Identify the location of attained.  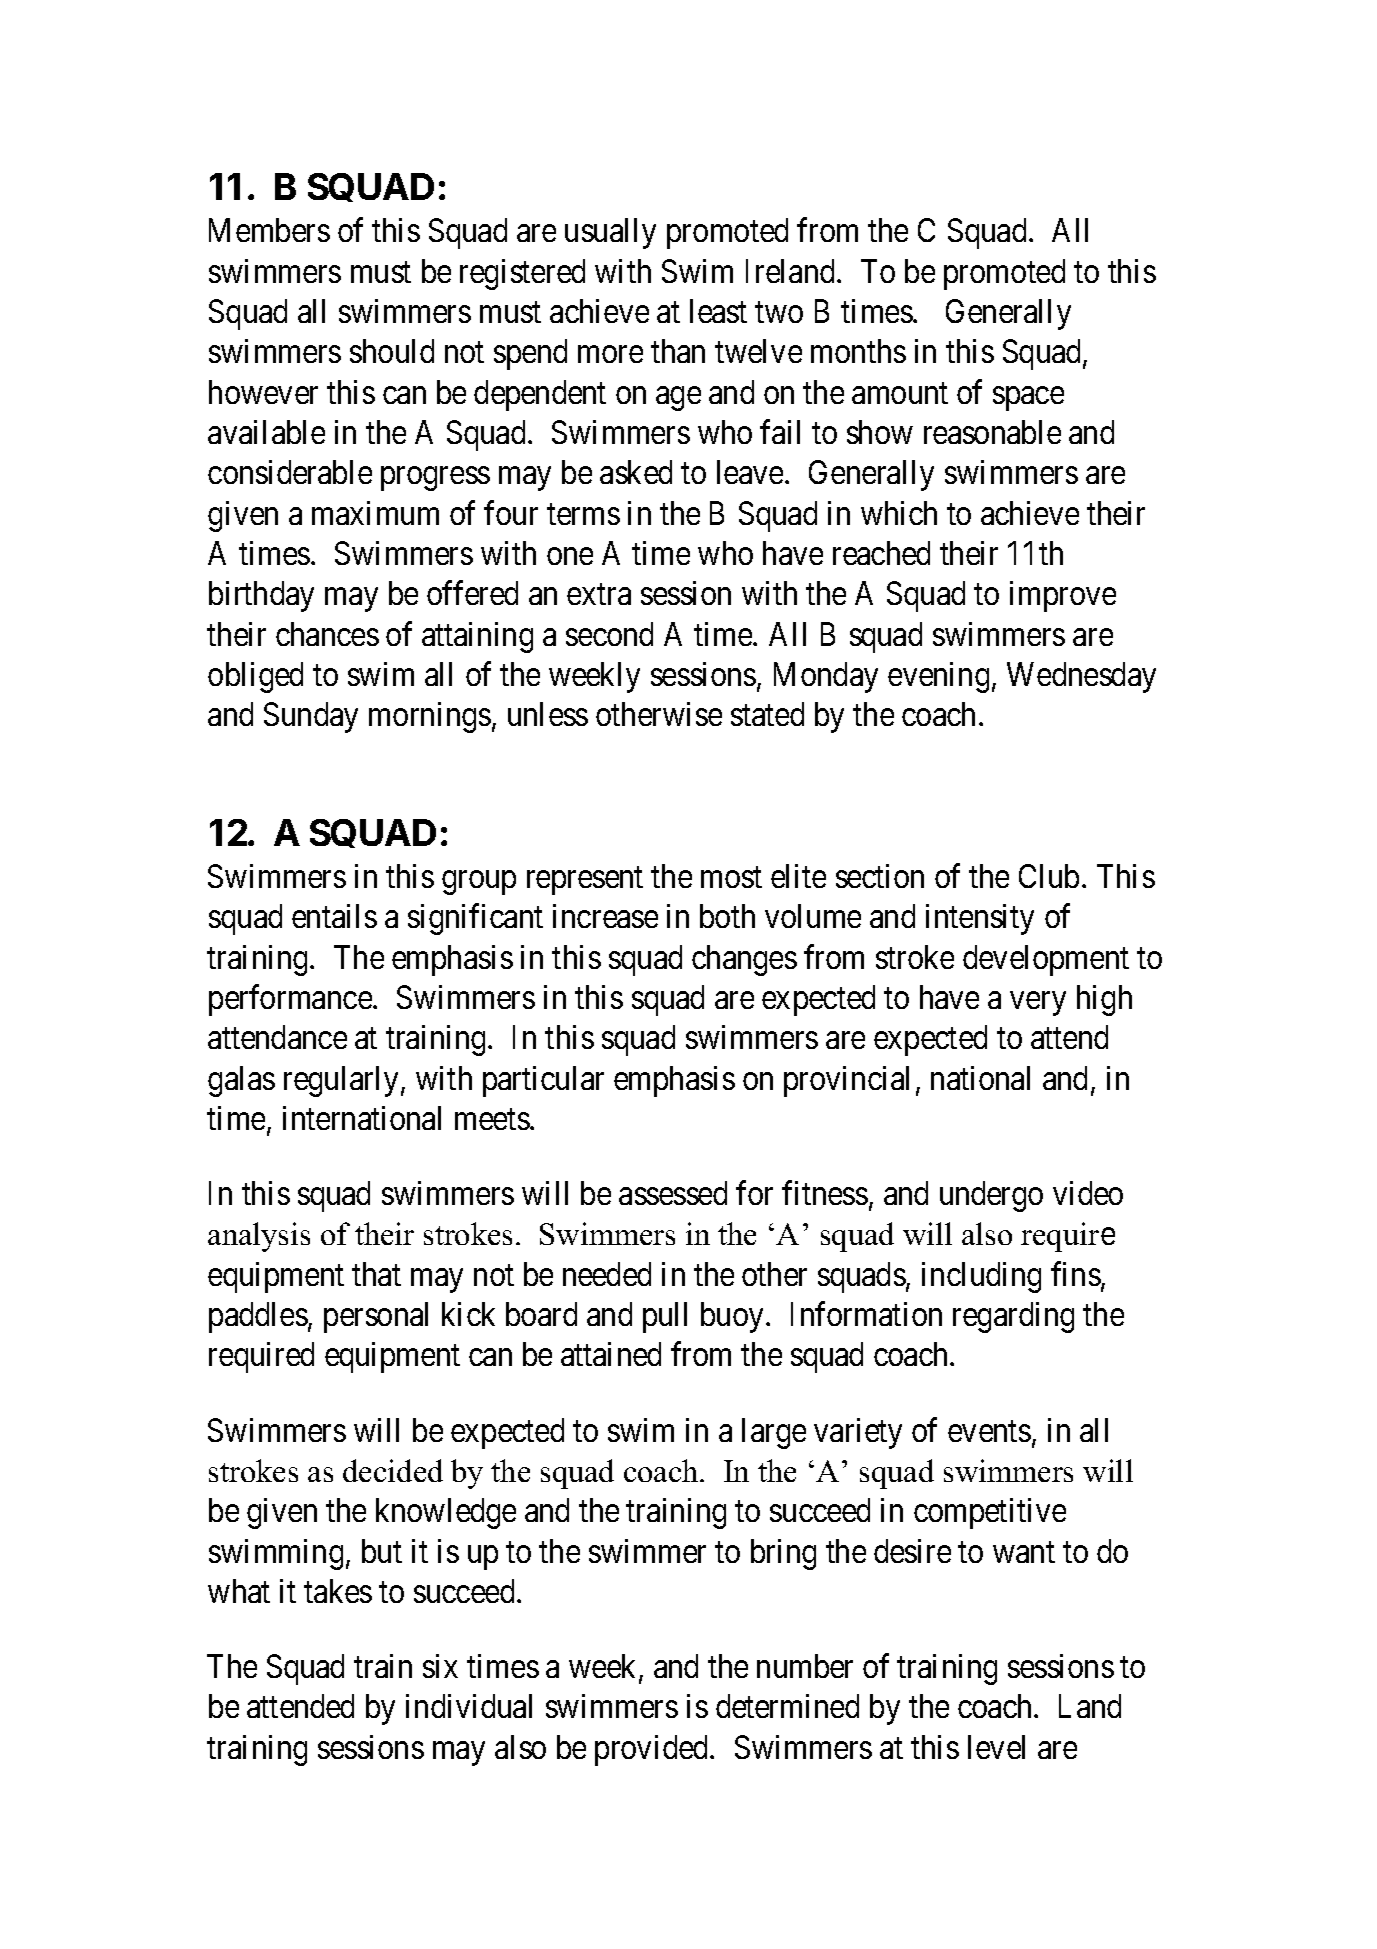
(611, 1354).
